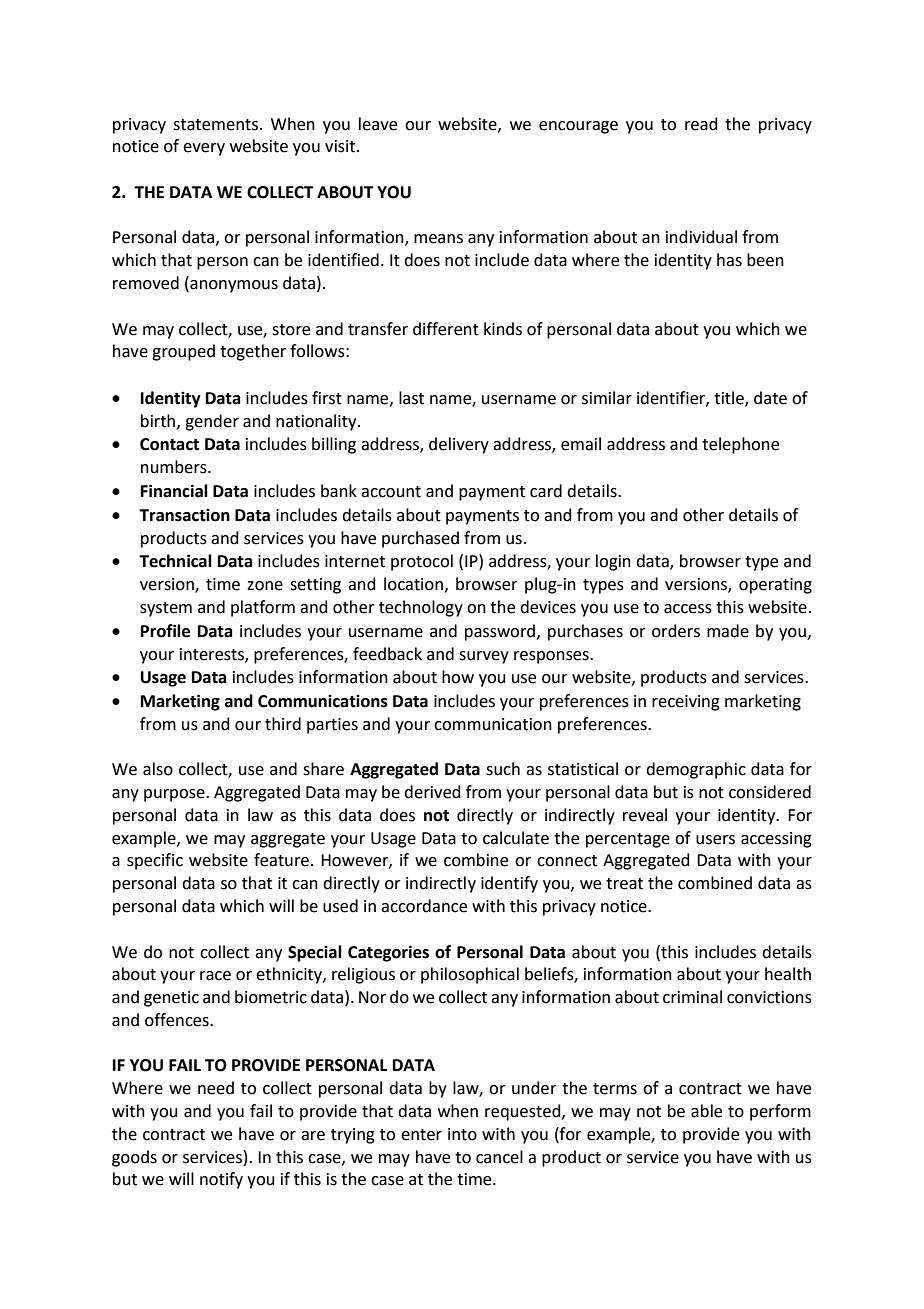  What do you see at coordinates (701, 124) in the screenshot?
I see `read` at bounding box center [701, 124].
